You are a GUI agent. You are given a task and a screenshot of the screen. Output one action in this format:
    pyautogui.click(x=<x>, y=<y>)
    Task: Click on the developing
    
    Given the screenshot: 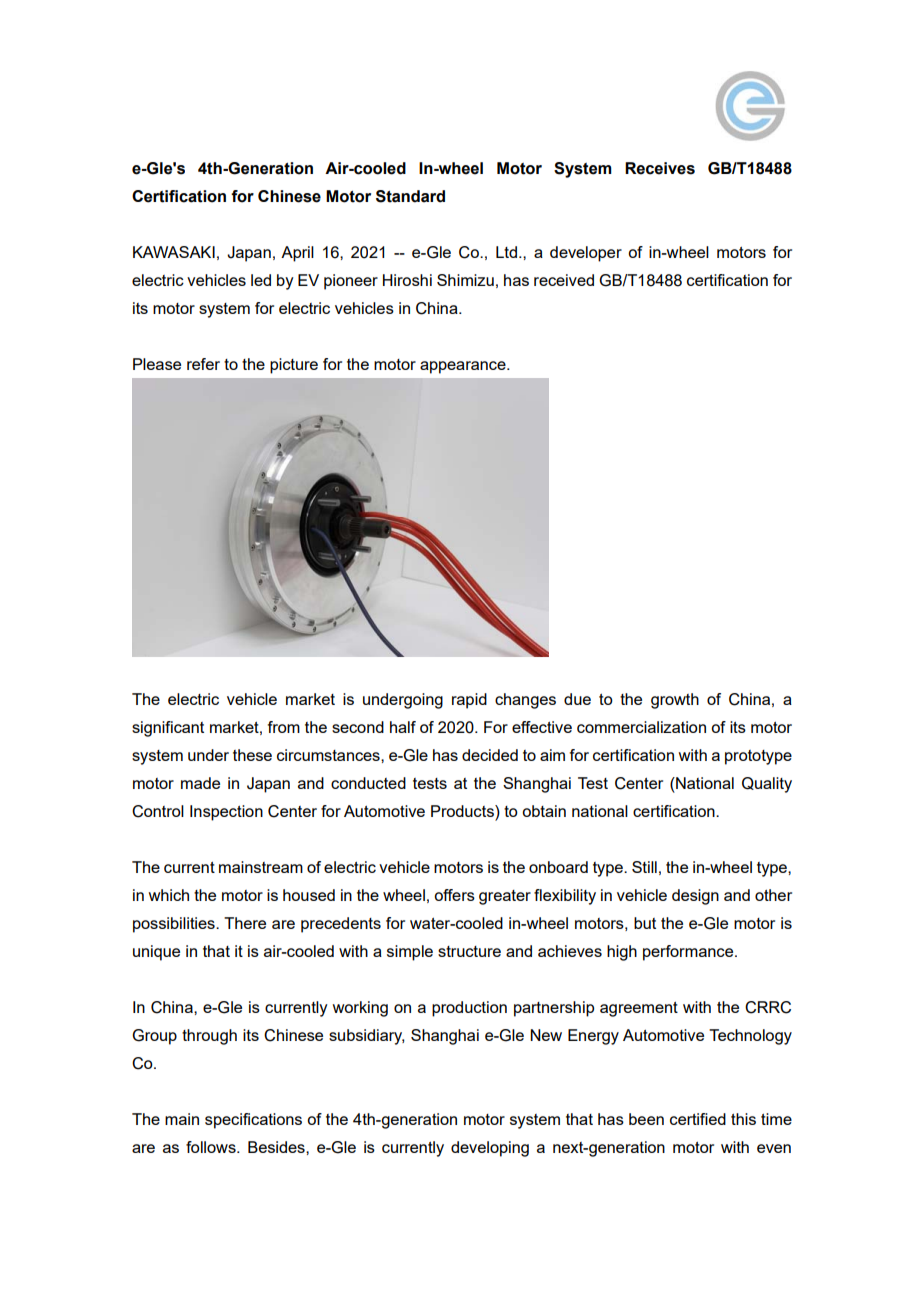 What is the action you would take?
    pyautogui.click(x=490, y=1149)
